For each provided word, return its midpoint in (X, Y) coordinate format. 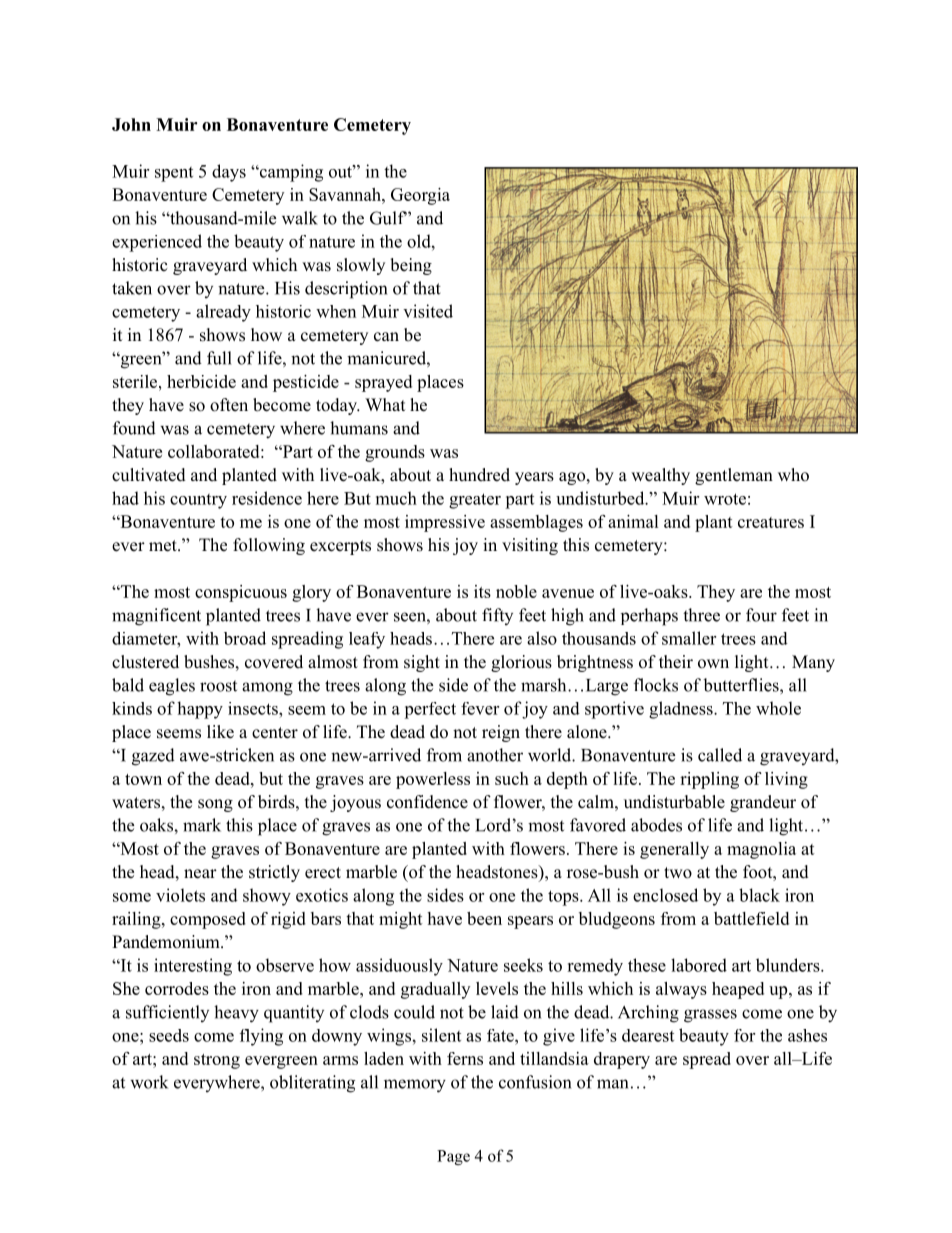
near (200, 874)
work (149, 1082)
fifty (497, 616)
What (385, 404)
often (229, 405)
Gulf (388, 218)
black (759, 895)
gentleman (734, 476)
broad (245, 638)
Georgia (420, 196)
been (484, 918)
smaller (689, 638)
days (229, 173)
